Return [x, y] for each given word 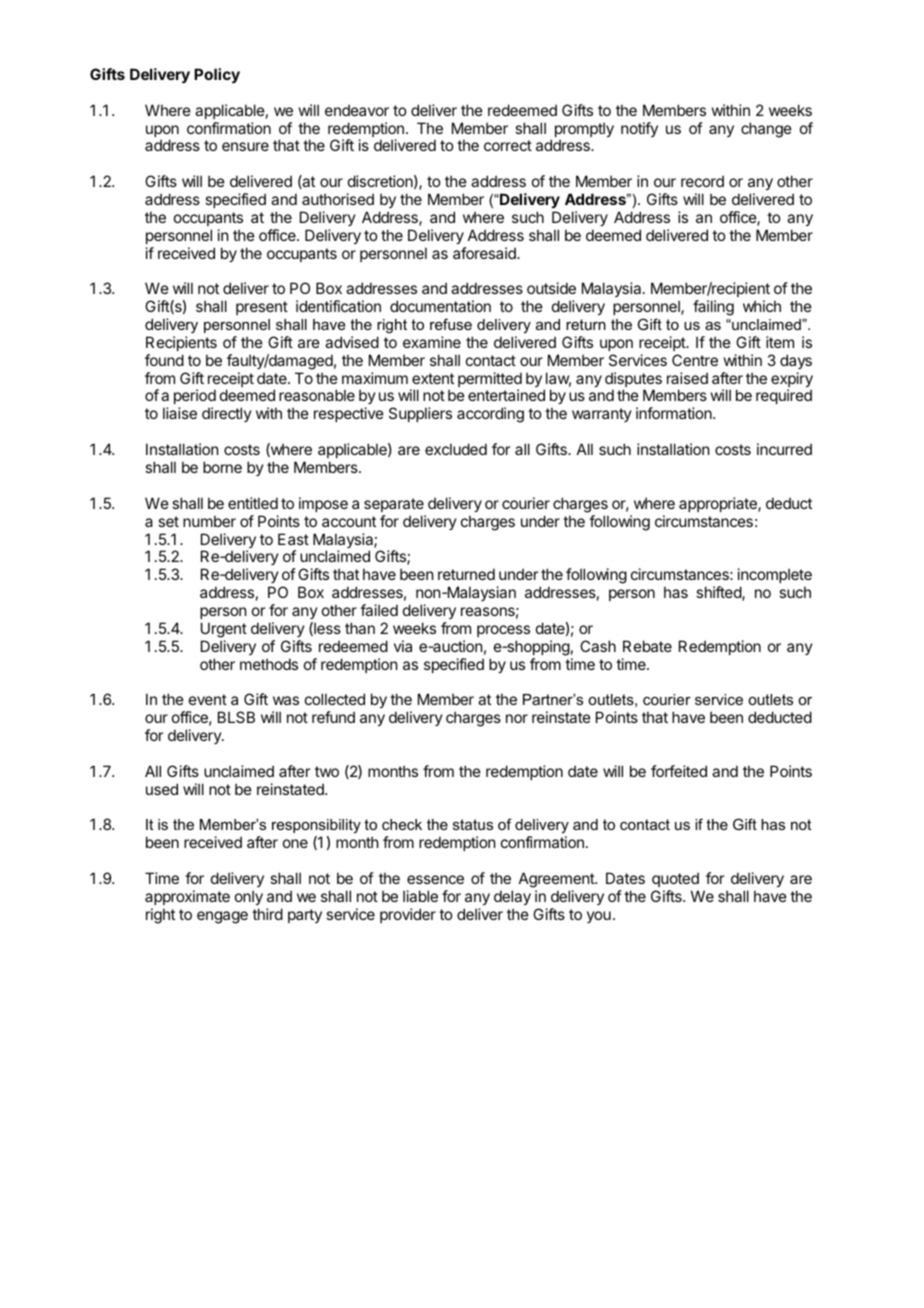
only [249, 897]
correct [508, 145]
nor [517, 718]
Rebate [647, 646]
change [766, 130]
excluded [456, 449]
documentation [440, 306]
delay [512, 897]
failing [713, 308]
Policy [217, 75]
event [208, 699]
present [262, 308]
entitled [253, 503]
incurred [784, 449]
